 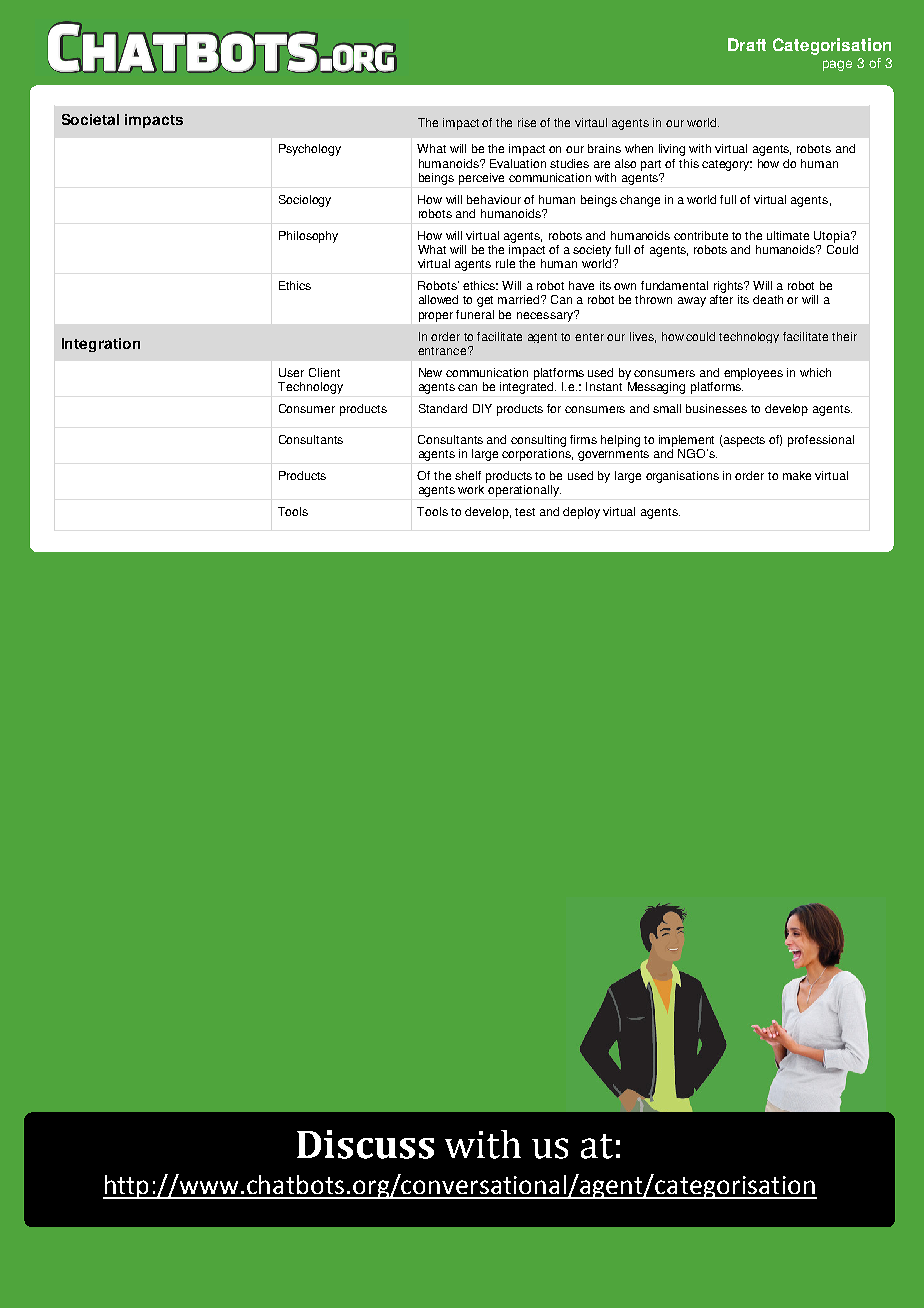 What do you see at coordinates (365, 1144) in the page?
I see `Discuss` at bounding box center [365, 1144].
